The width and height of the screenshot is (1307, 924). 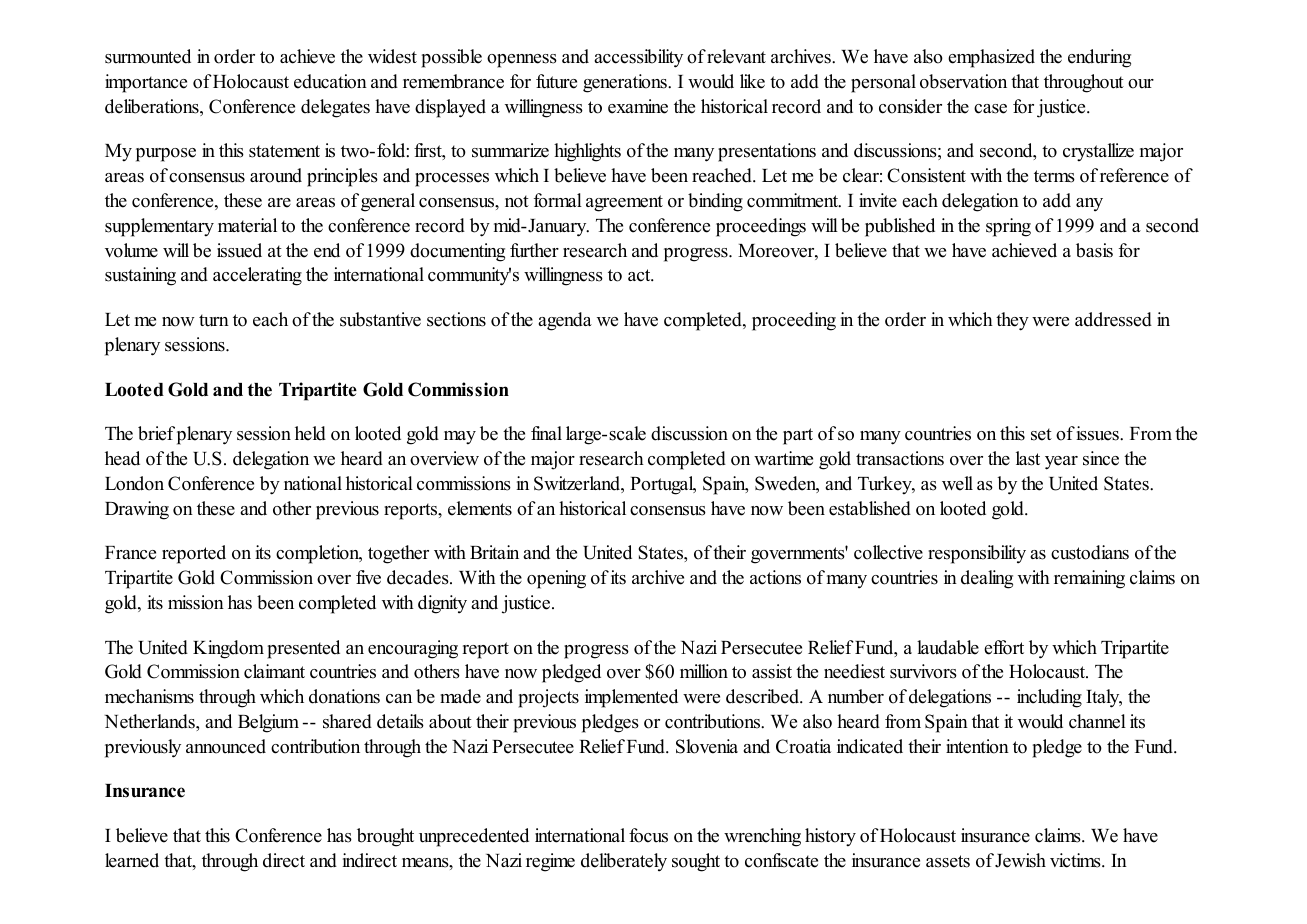 I want to click on observation, so click(x=963, y=81).
